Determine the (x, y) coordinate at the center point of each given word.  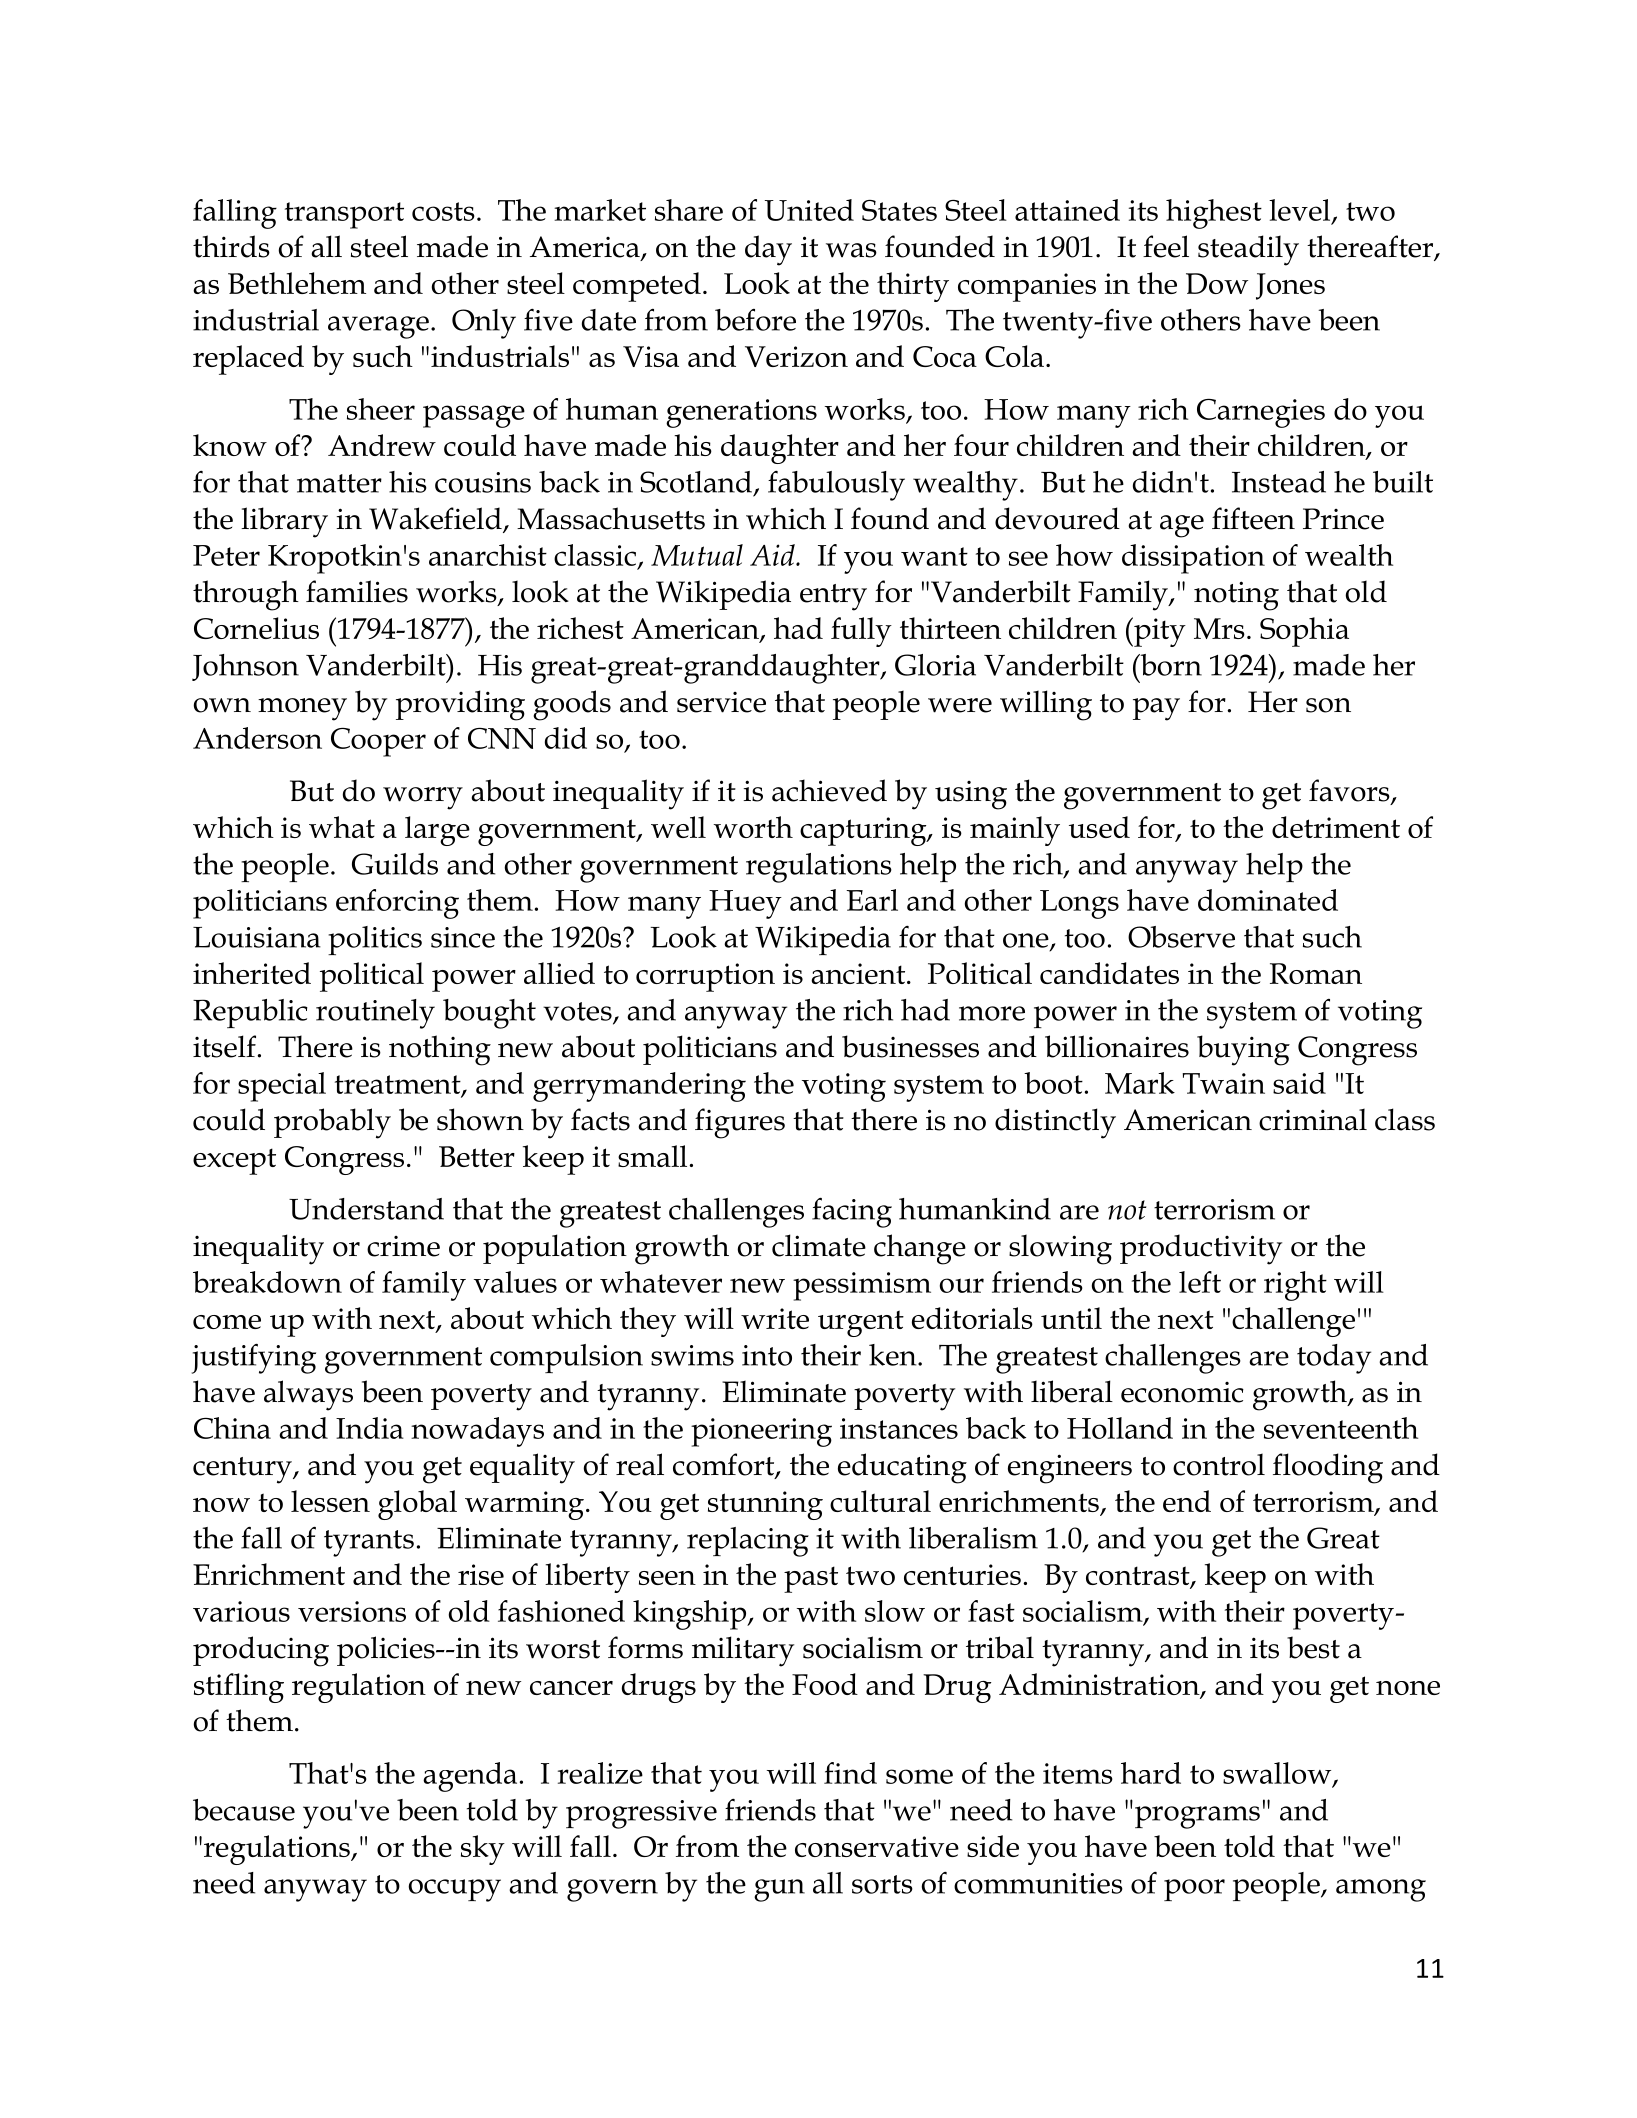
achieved (829, 790)
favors (1350, 791)
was (851, 250)
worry (423, 798)
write (775, 1318)
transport (344, 215)
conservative (877, 1846)
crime (403, 1246)
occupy (454, 1890)
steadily (1248, 250)
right (1295, 1286)
